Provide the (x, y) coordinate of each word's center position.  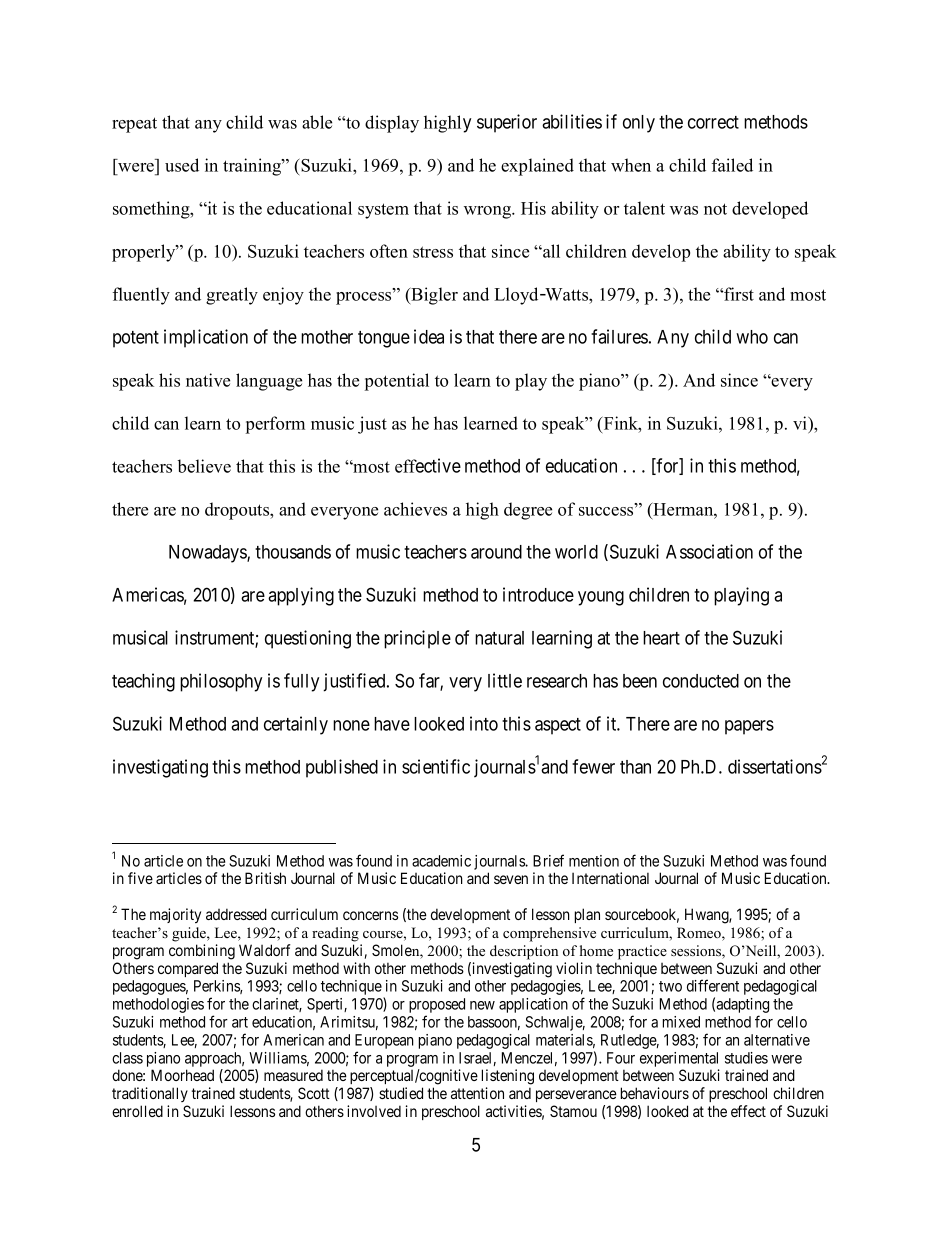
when (631, 165)
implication (206, 338)
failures (619, 336)
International (610, 878)
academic (441, 861)
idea (429, 336)
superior (507, 123)
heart (661, 638)
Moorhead (182, 1075)
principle (417, 639)
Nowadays (208, 554)
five (140, 878)
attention (477, 1093)
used (182, 165)
